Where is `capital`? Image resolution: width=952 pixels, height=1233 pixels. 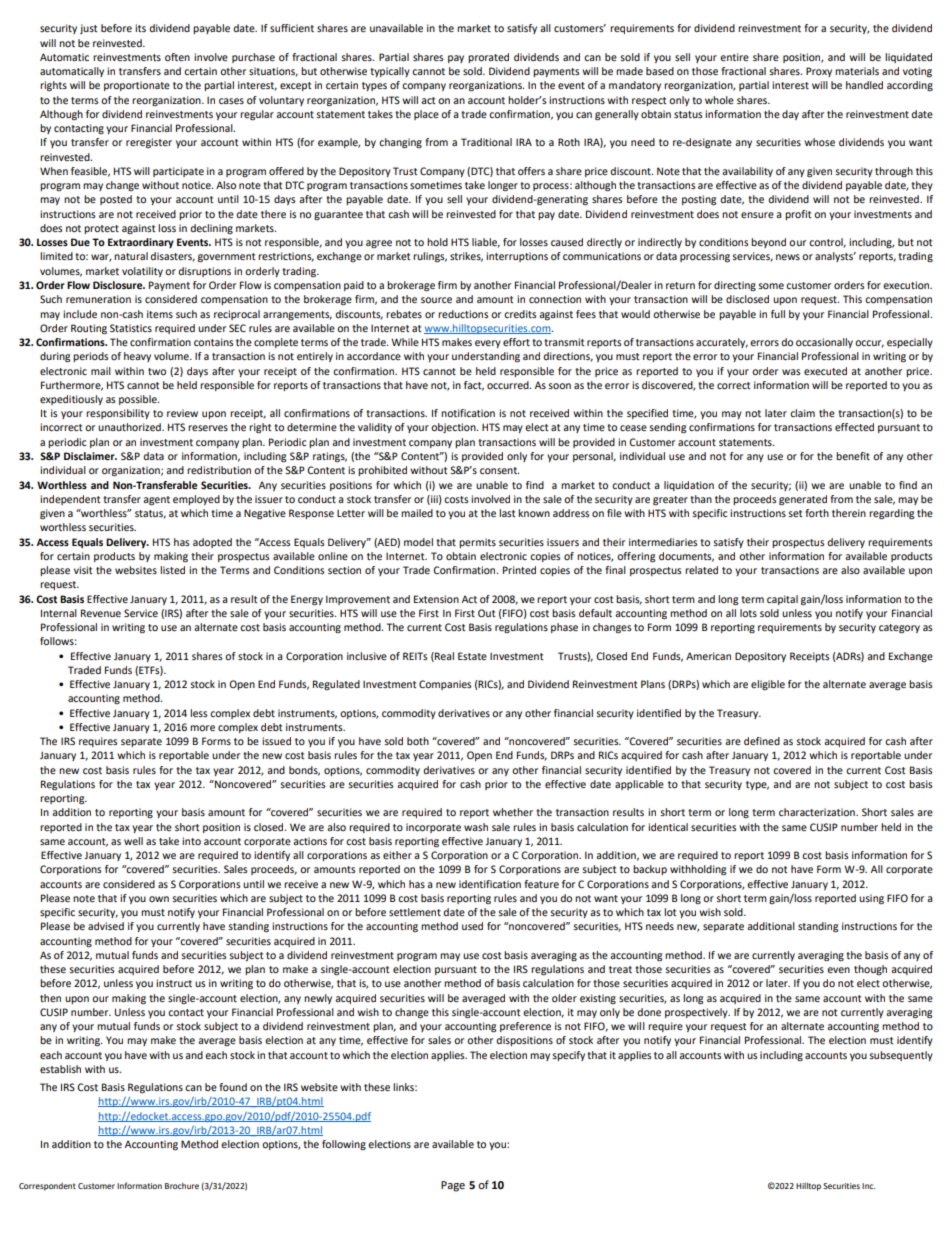 capital is located at coordinates (782, 600).
